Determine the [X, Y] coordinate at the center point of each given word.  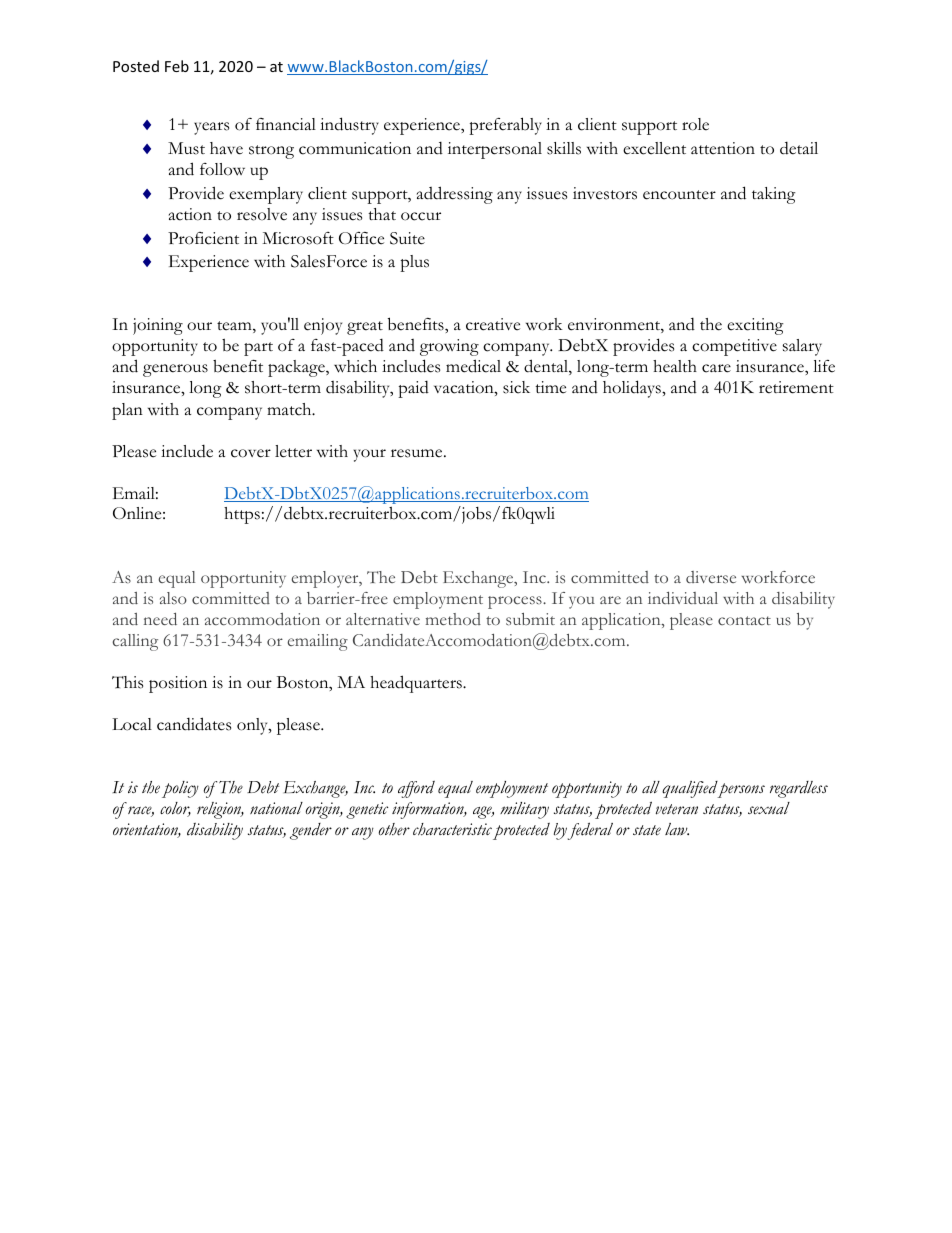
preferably [505, 126]
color [175, 809]
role [695, 124]
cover [251, 453]
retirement [796, 387]
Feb [177, 66]
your [370, 455]
